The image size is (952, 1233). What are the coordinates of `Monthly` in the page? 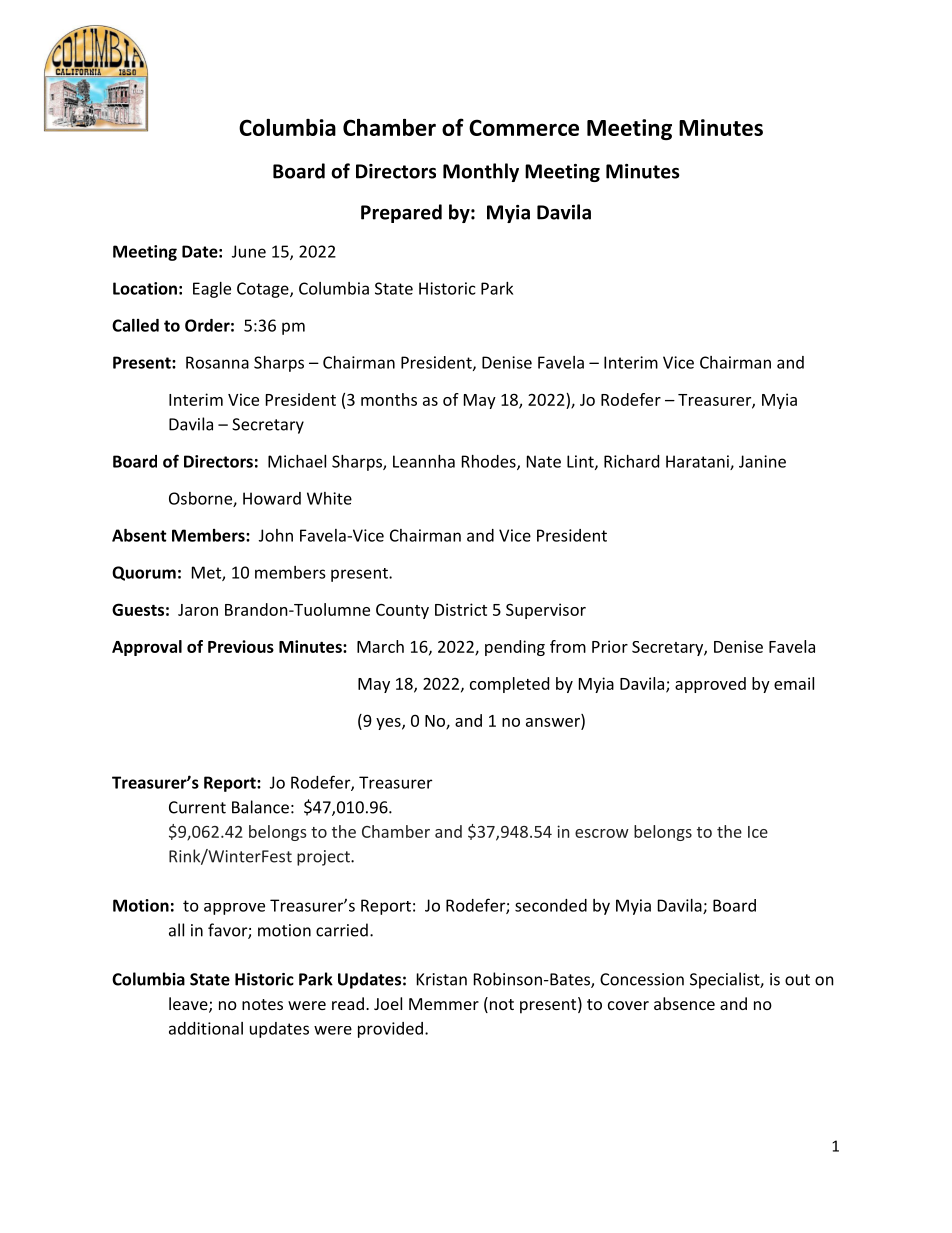 It's located at (481, 172).
